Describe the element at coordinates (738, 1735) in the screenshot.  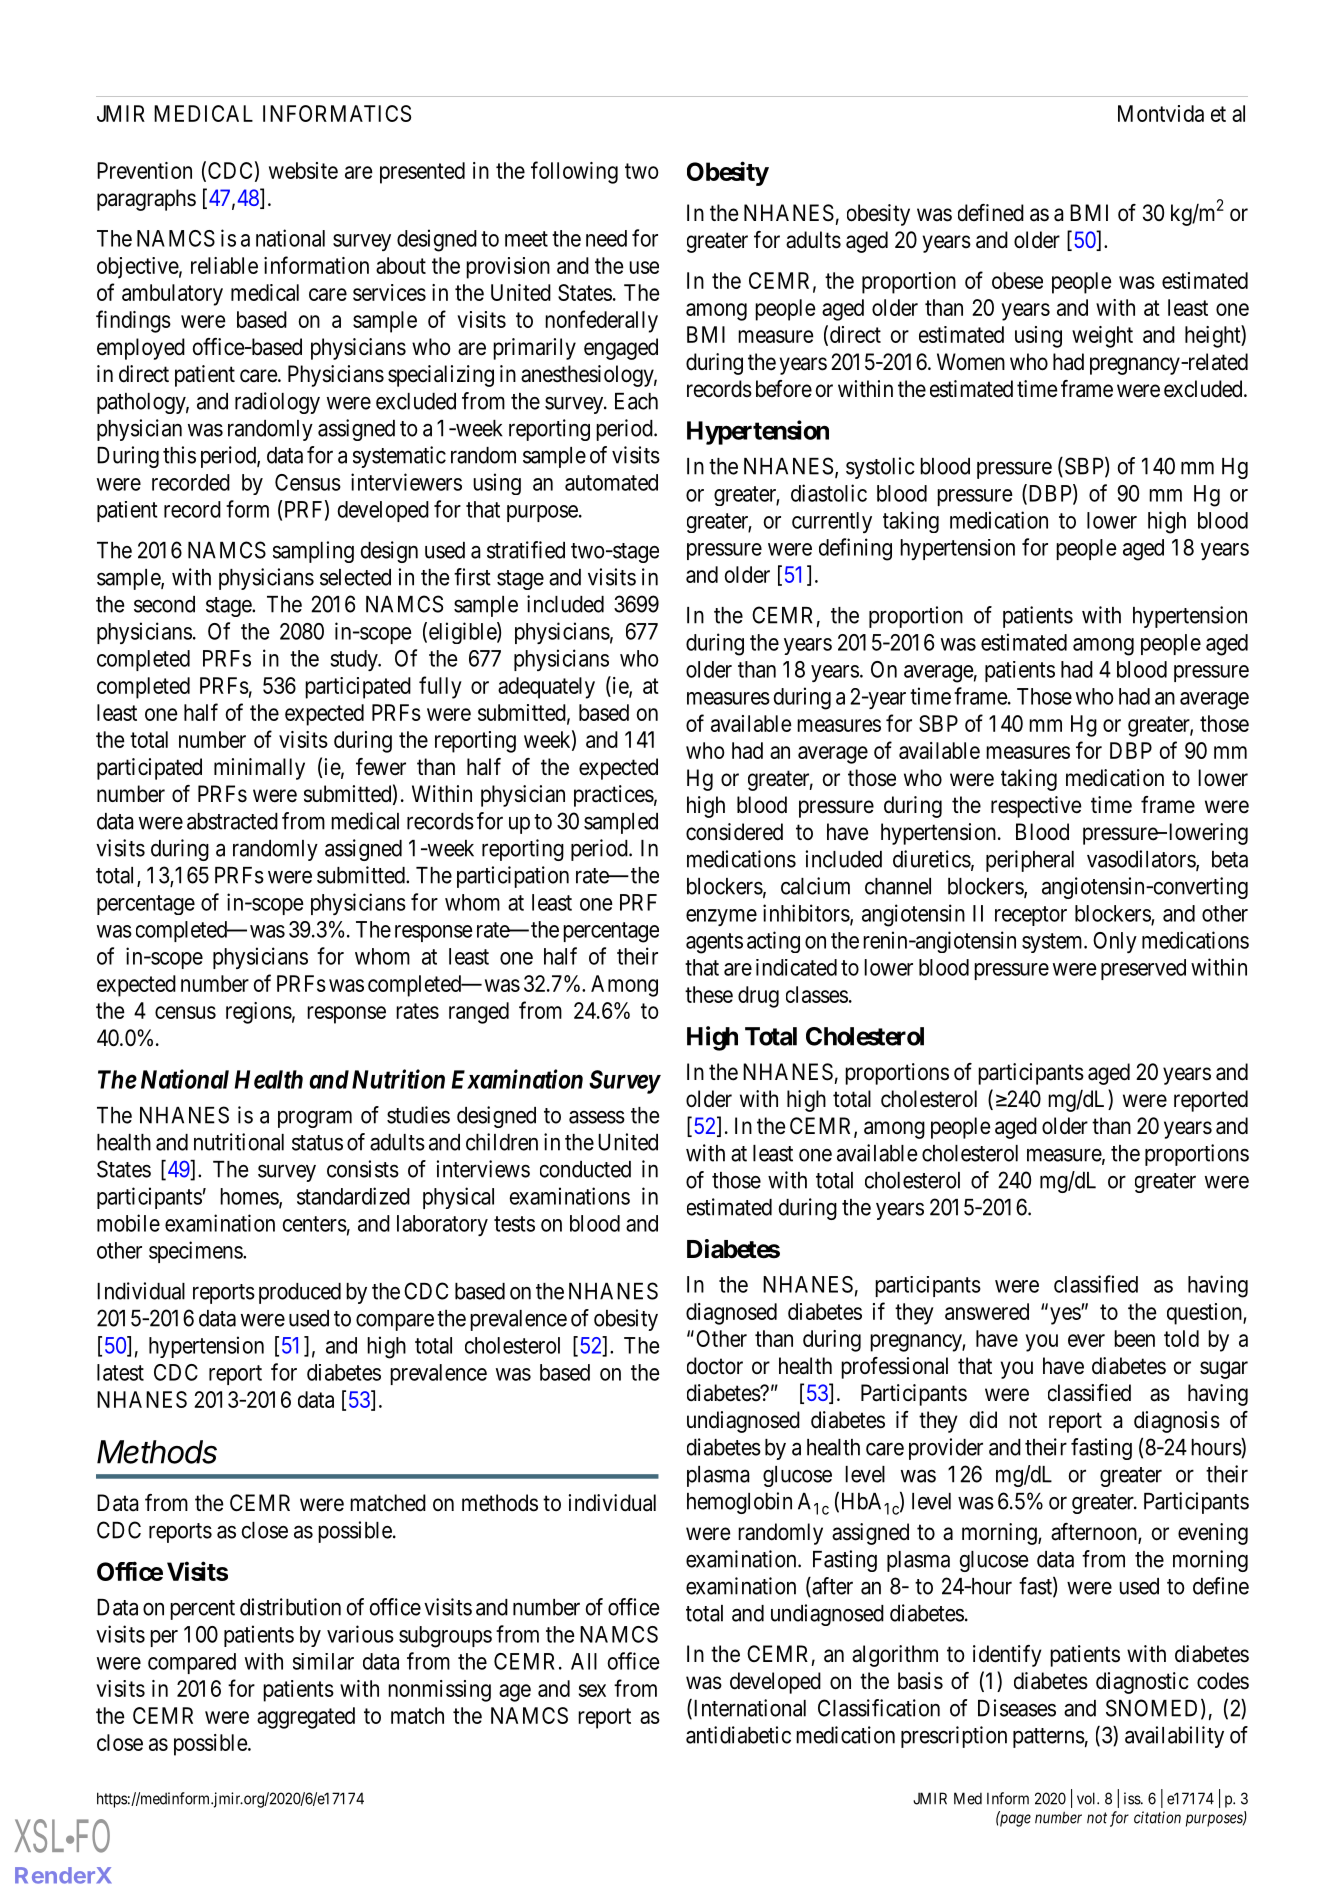
I see `antidiabetic` at that location.
